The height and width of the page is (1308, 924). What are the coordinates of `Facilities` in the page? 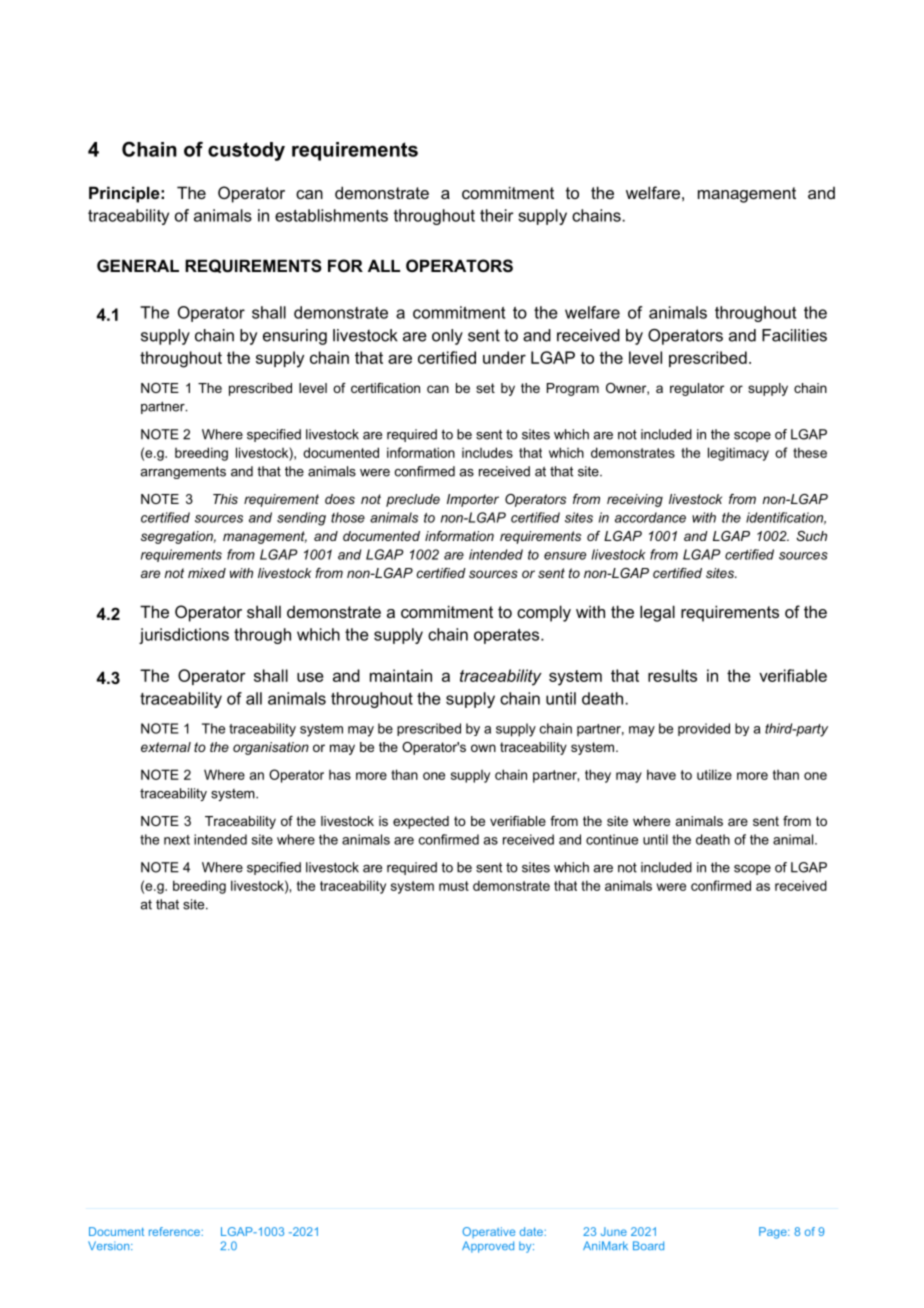 It's located at (794, 335).
